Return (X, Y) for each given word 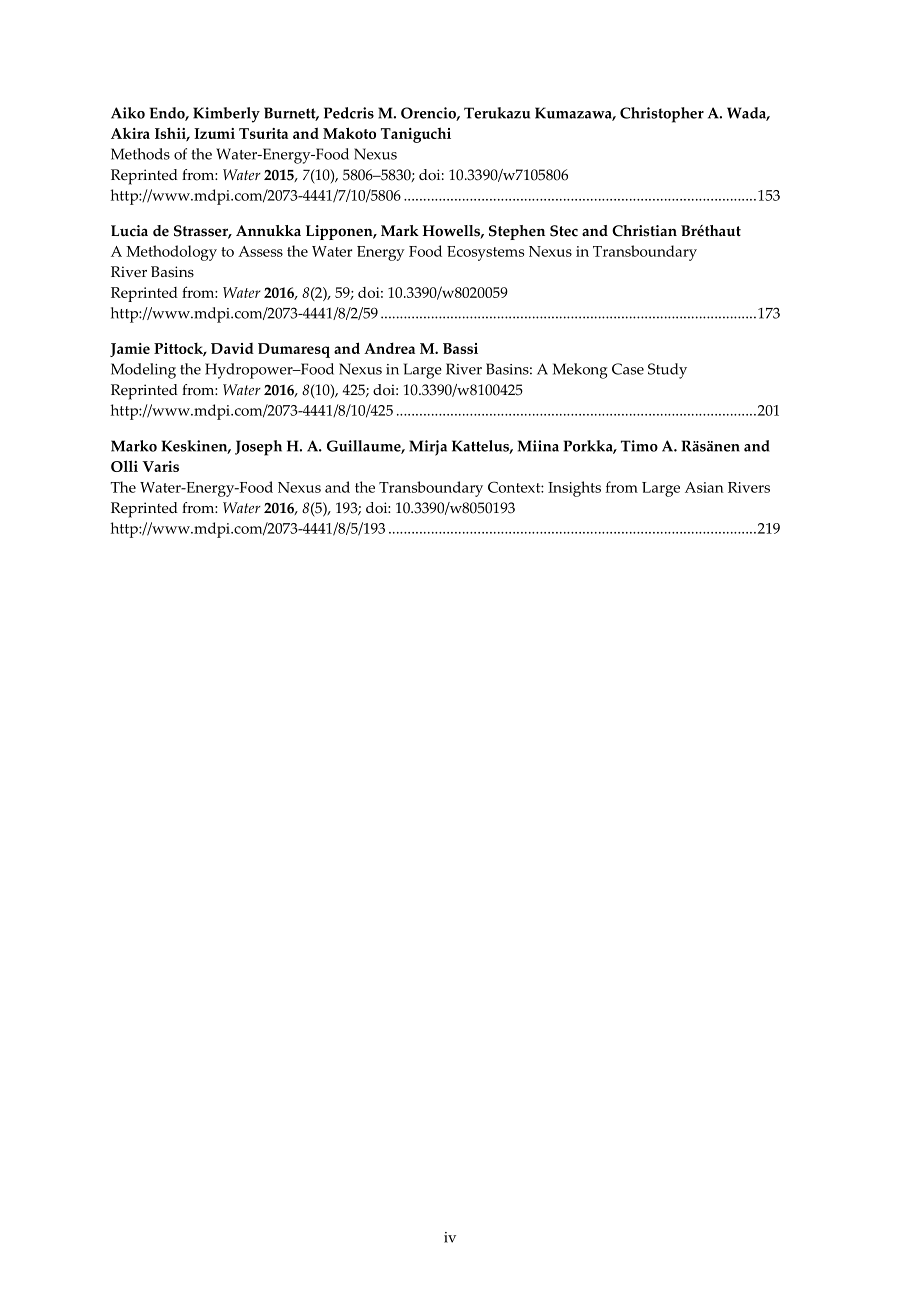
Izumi (214, 133)
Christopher (662, 115)
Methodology (171, 253)
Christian (644, 231)
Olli (124, 466)
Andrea (389, 348)
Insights (574, 489)
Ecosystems (485, 253)
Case (628, 369)
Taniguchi (416, 135)
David (232, 348)
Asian (704, 487)
